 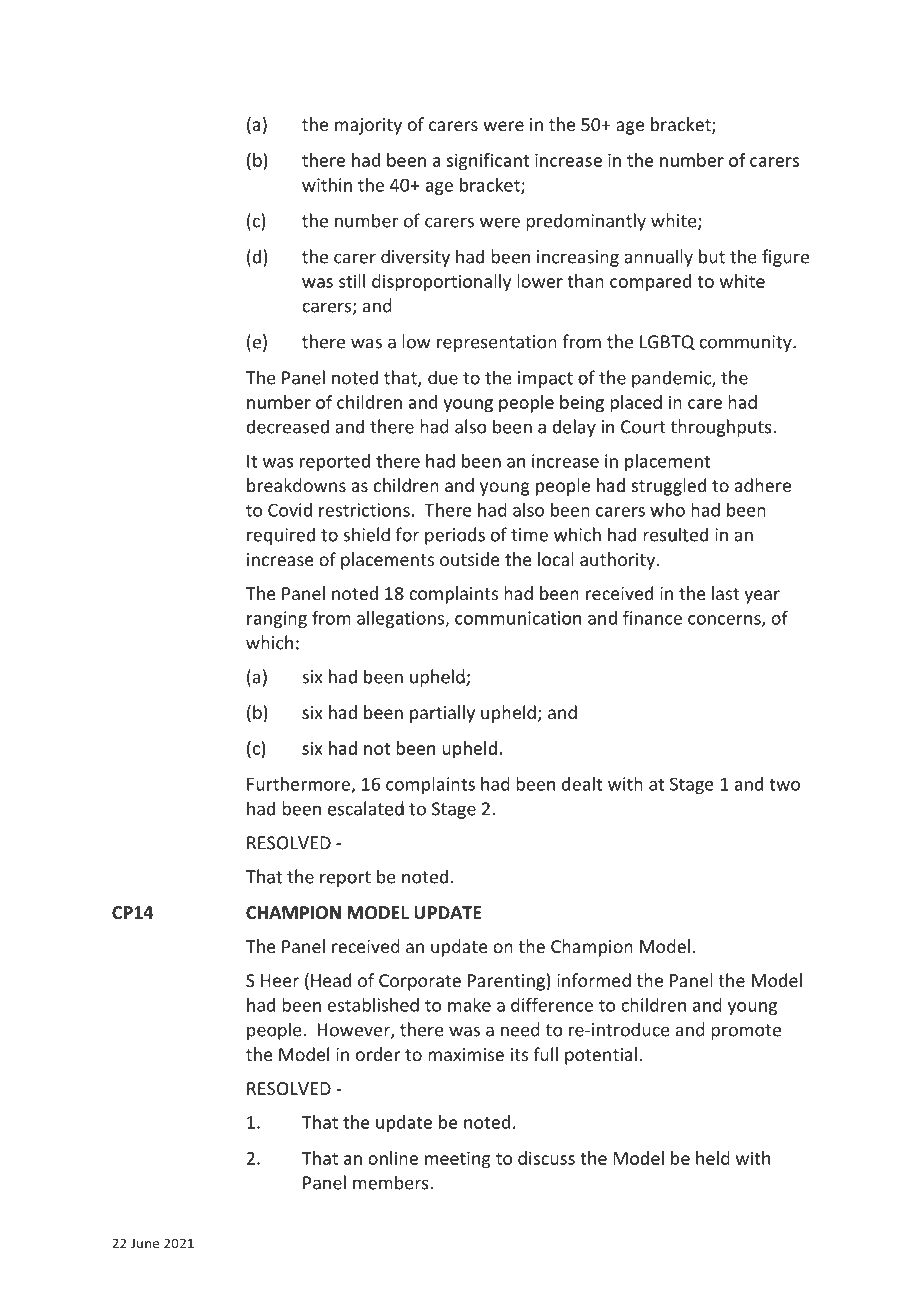 What do you see at coordinates (546, 1158) in the screenshot?
I see `discuss` at bounding box center [546, 1158].
